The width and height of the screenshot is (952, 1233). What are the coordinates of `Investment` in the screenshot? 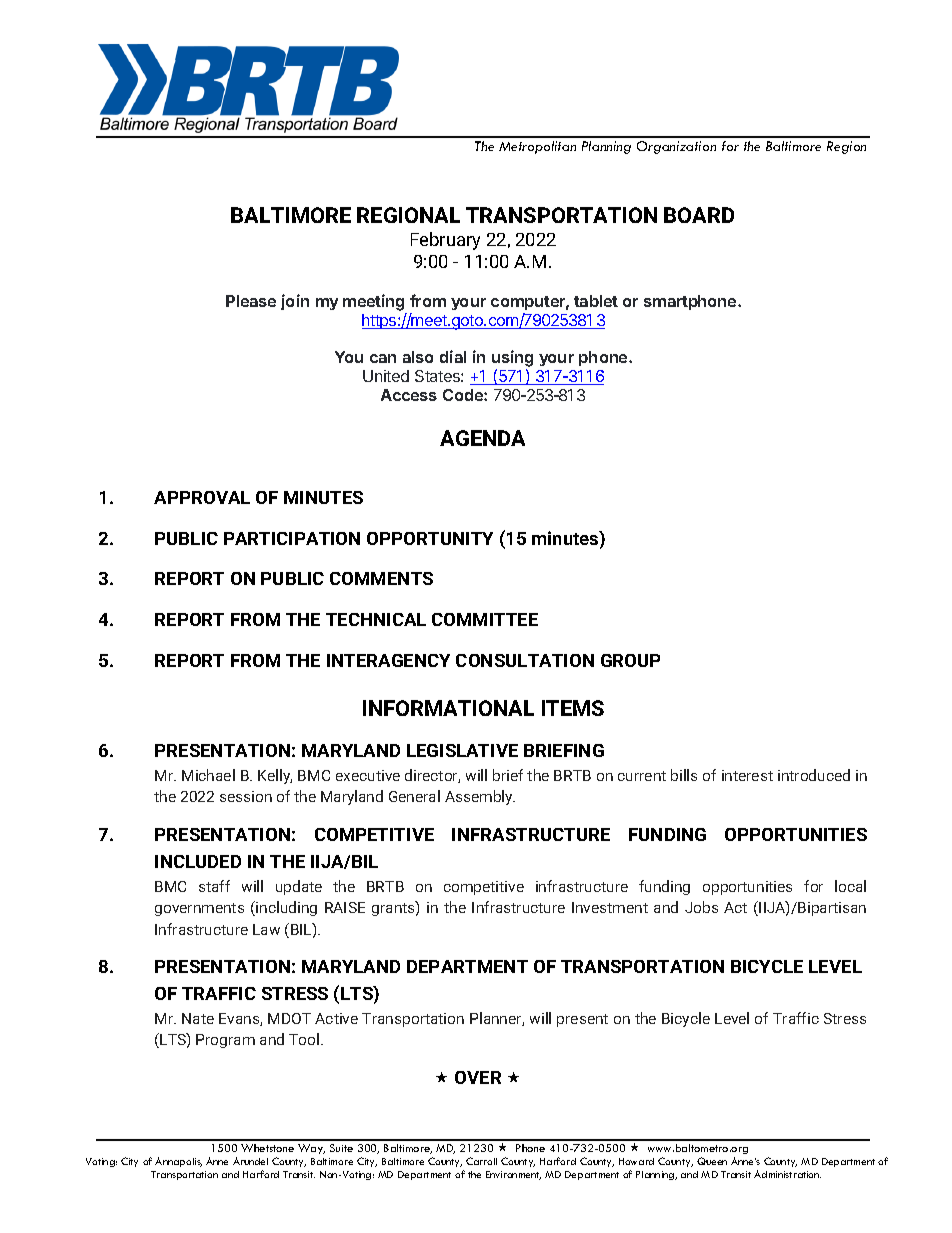 It's located at (610, 907).
